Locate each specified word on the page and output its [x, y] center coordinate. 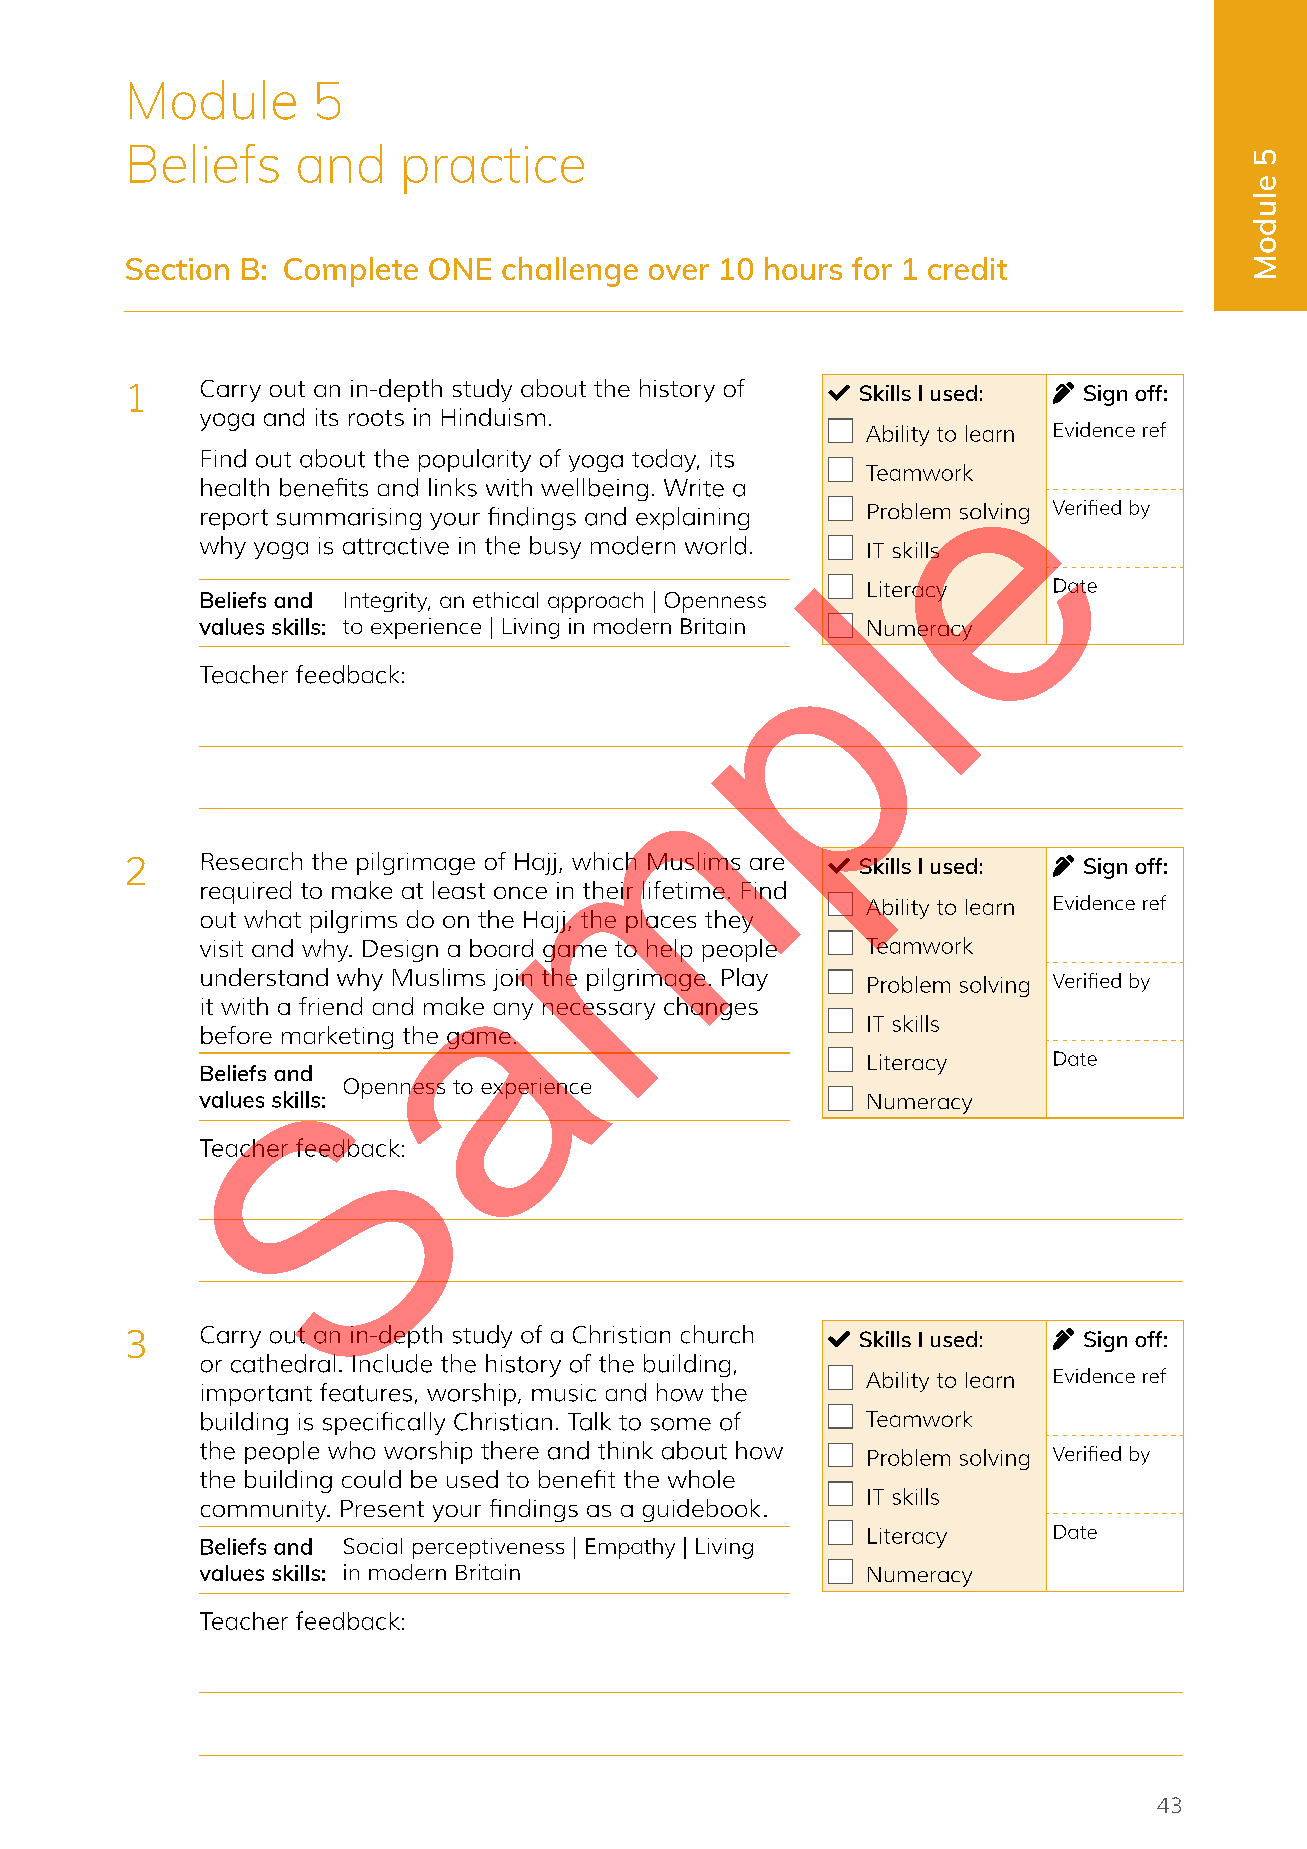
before [236, 1035]
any [513, 1011]
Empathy [630, 1548]
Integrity [387, 602]
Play [745, 979]
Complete [351, 272]
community [265, 1511]
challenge [570, 272]
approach [595, 602]
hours [803, 268]
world [715, 545]
